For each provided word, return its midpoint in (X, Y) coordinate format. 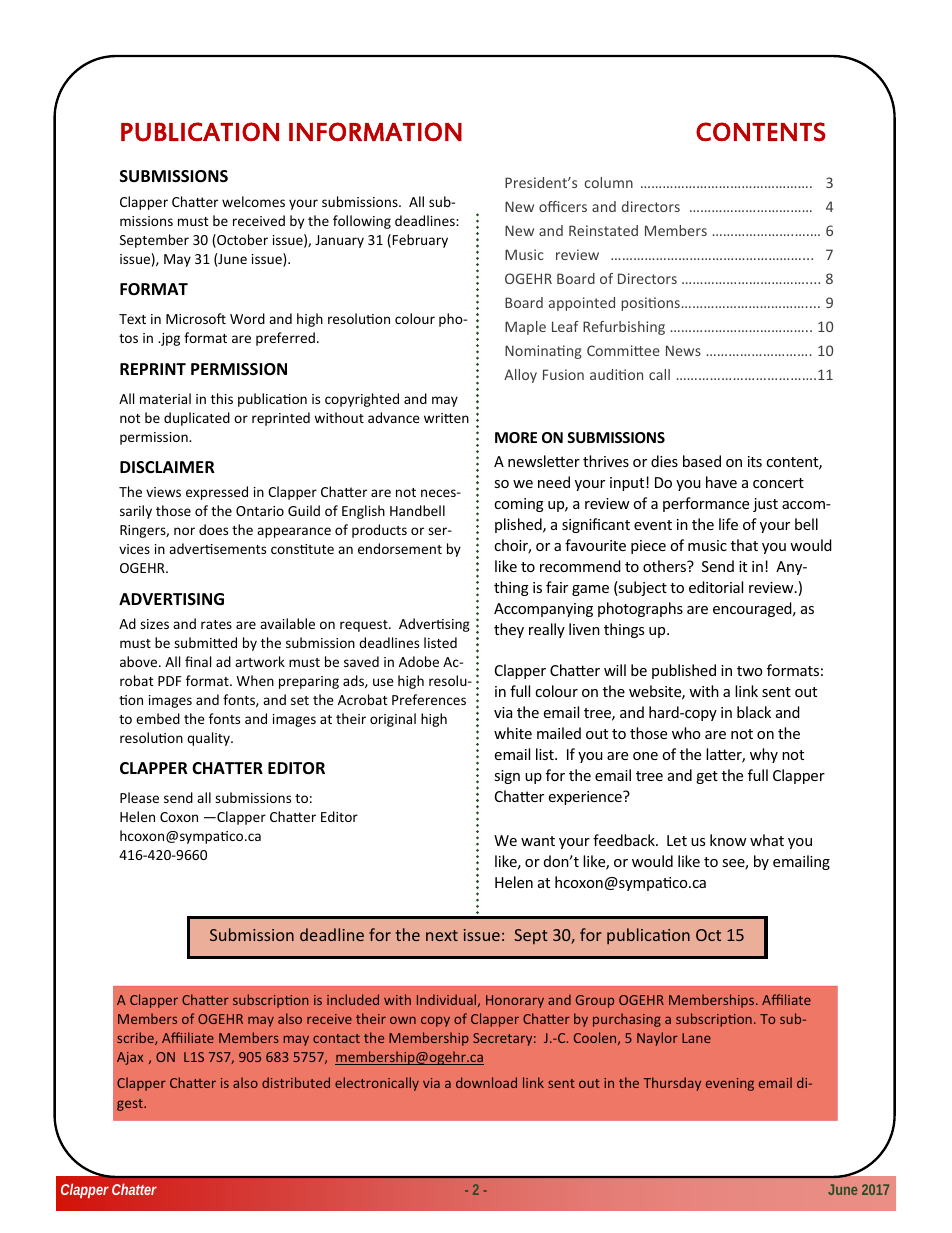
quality (209, 739)
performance (706, 504)
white (513, 733)
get (707, 777)
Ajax (130, 1058)
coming (519, 505)
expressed (217, 493)
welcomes (253, 201)
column (609, 182)
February (420, 241)
